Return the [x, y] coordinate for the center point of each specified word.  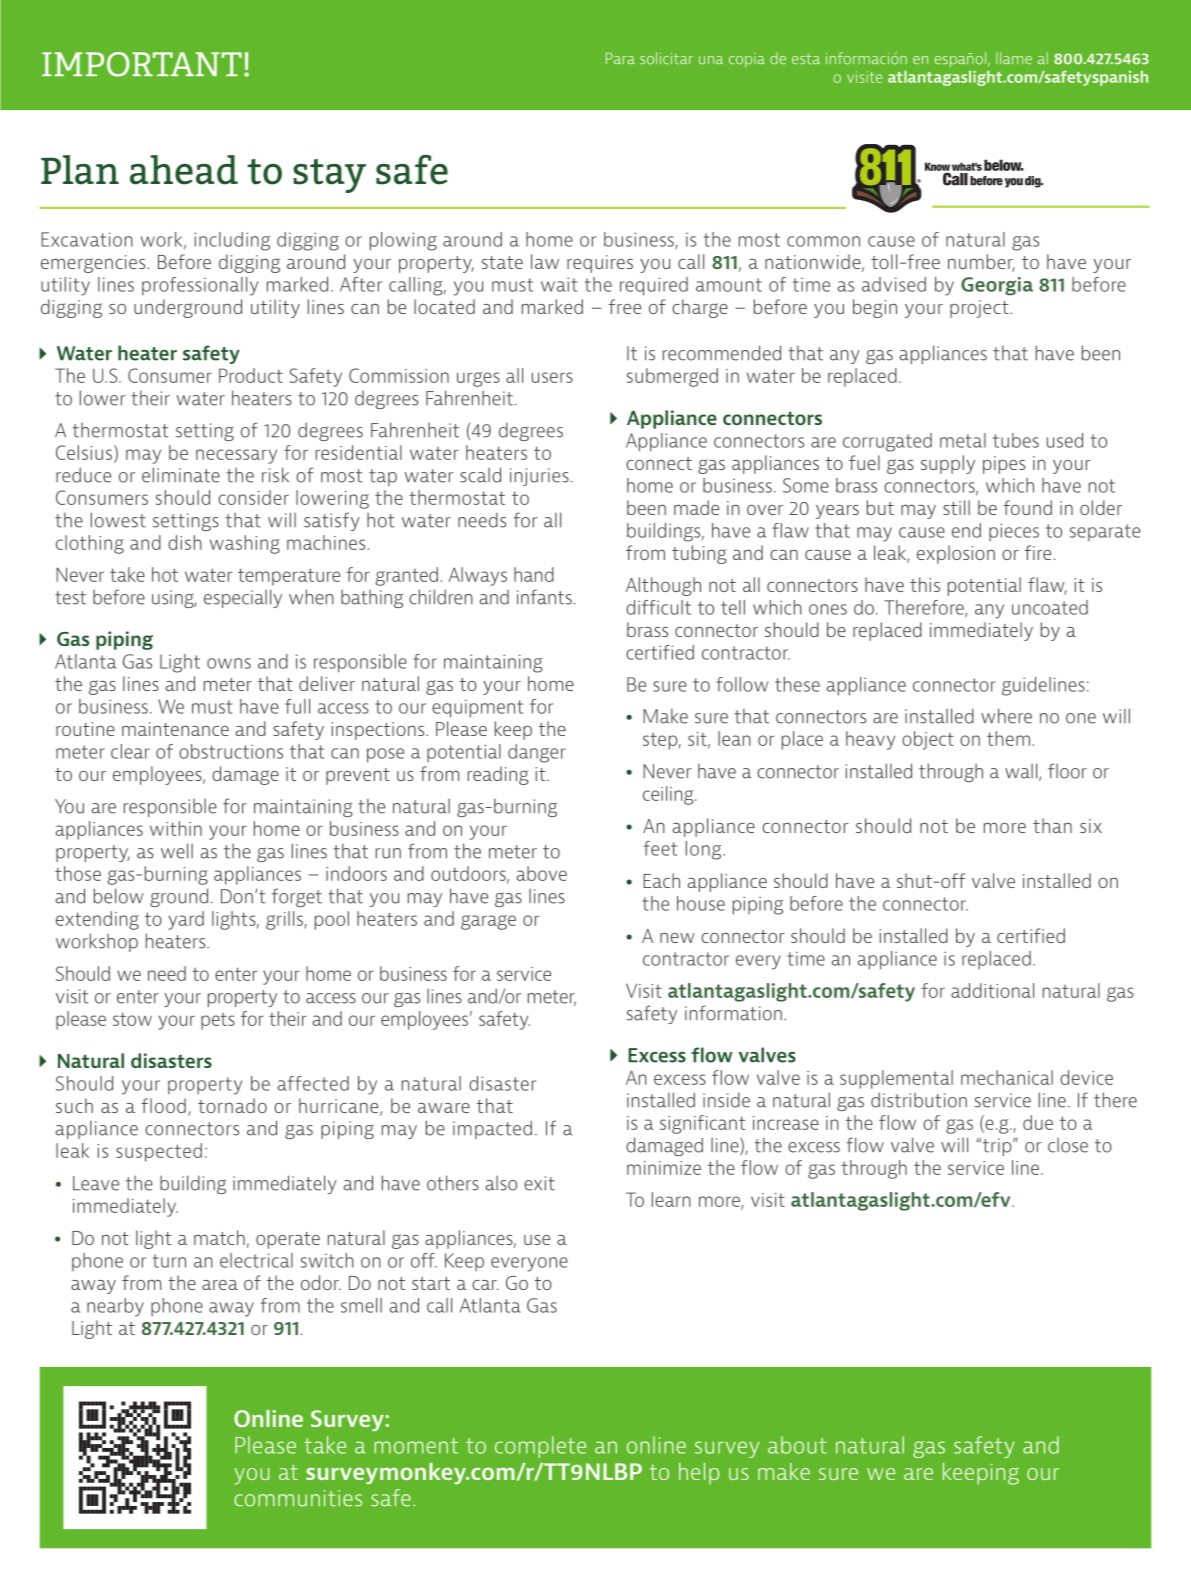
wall [1022, 772]
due [1038, 1122]
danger [537, 753]
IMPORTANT [142, 64]
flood [163, 1105]
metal [963, 440]
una [711, 60]
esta [806, 59]
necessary [236, 456]
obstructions [231, 751]
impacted [492, 1129]
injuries [539, 477]
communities [298, 1498]
